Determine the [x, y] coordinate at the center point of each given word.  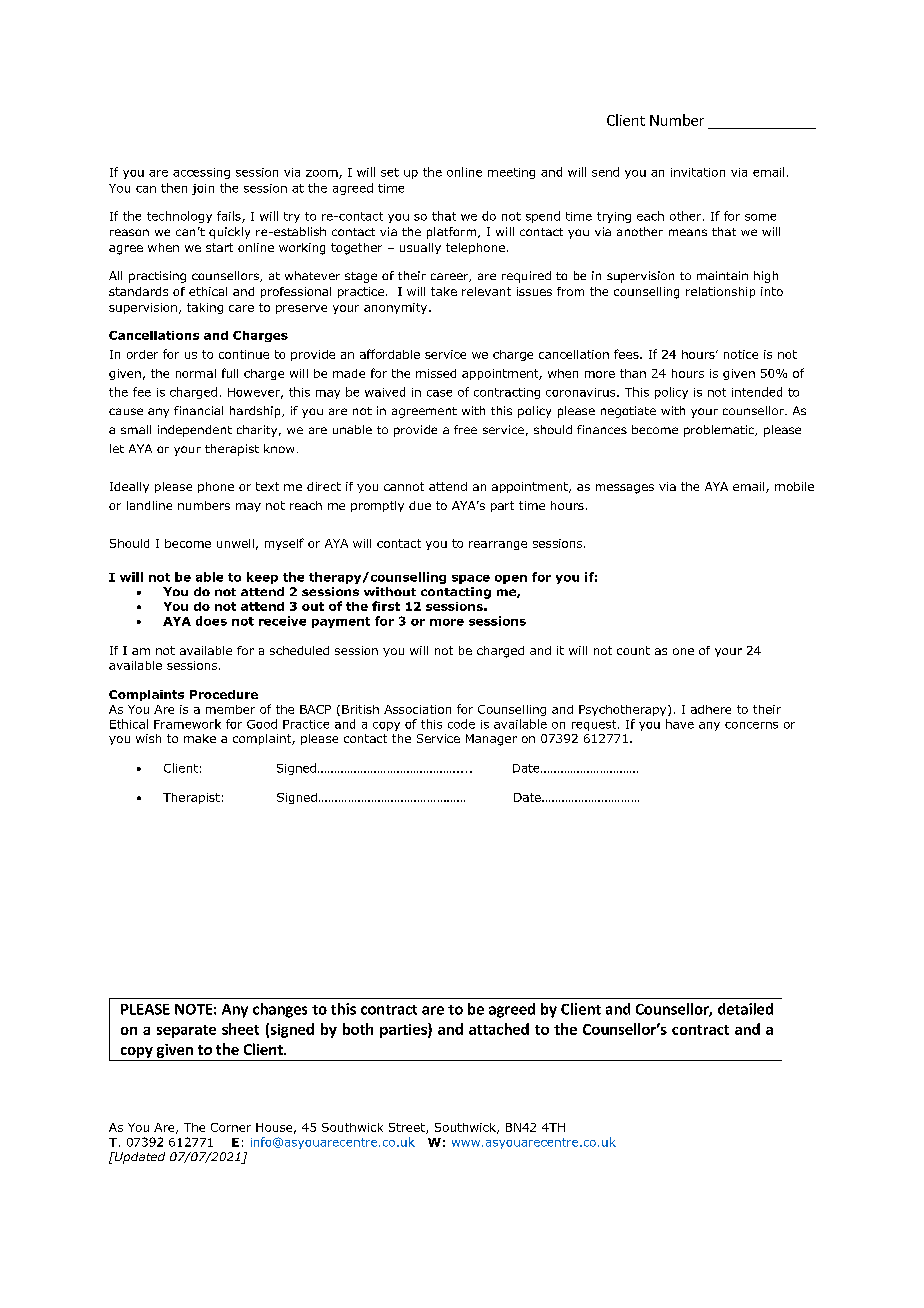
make [200, 738]
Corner [231, 1127]
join [203, 189]
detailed [745, 1009]
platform [453, 233]
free [465, 429]
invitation [698, 172]
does [211, 621]
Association [417, 709]
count [633, 650]
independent [195, 431]
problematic [720, 431]
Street [408, 1128]
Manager [491, 740]
